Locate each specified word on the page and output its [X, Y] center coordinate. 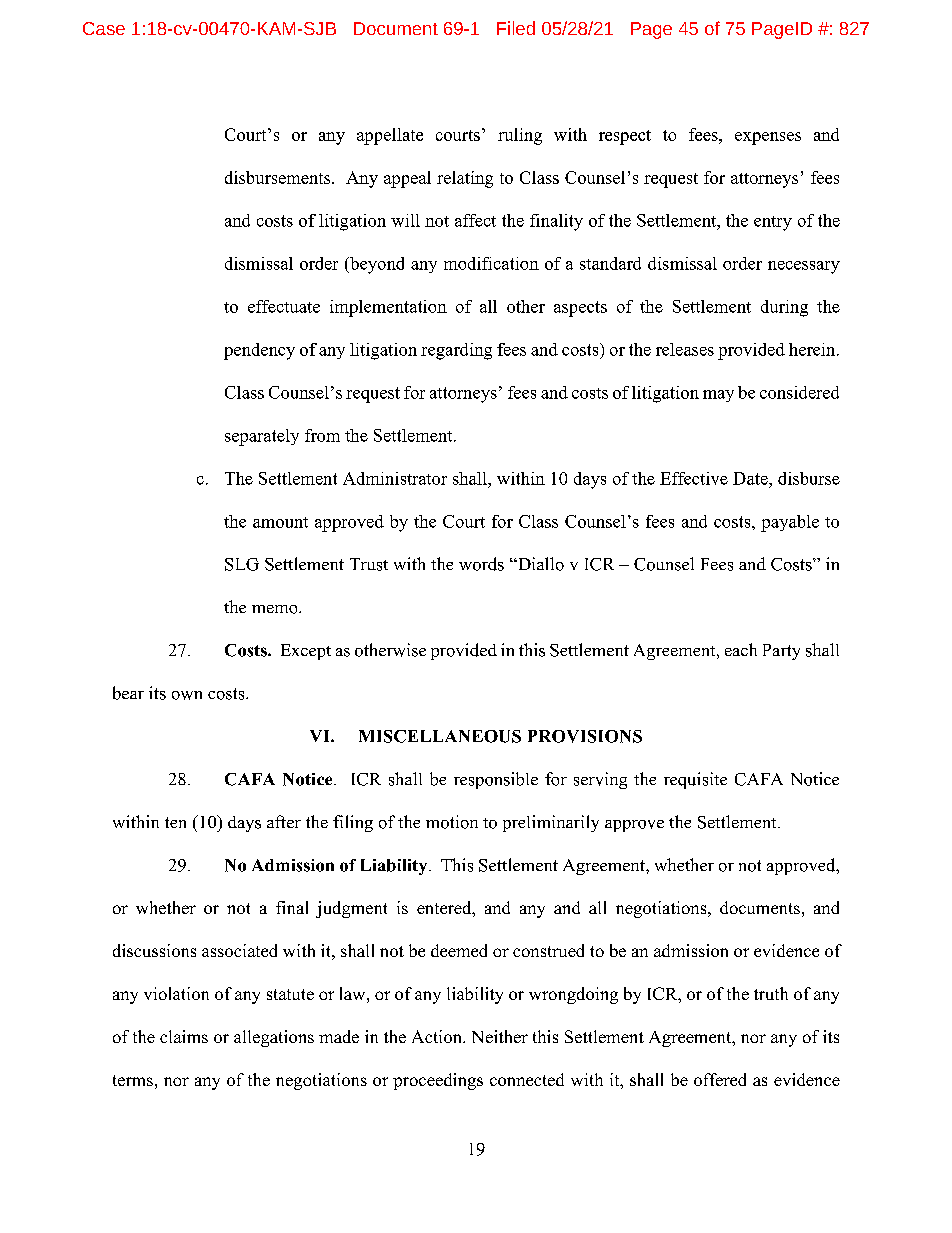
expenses [768, 138]
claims [184, 1036]
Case [104, 28]
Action [438, 1036]
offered [720, 1079]
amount [280, 522]
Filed [516, 28]
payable [790, 523]
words [481, 564]
